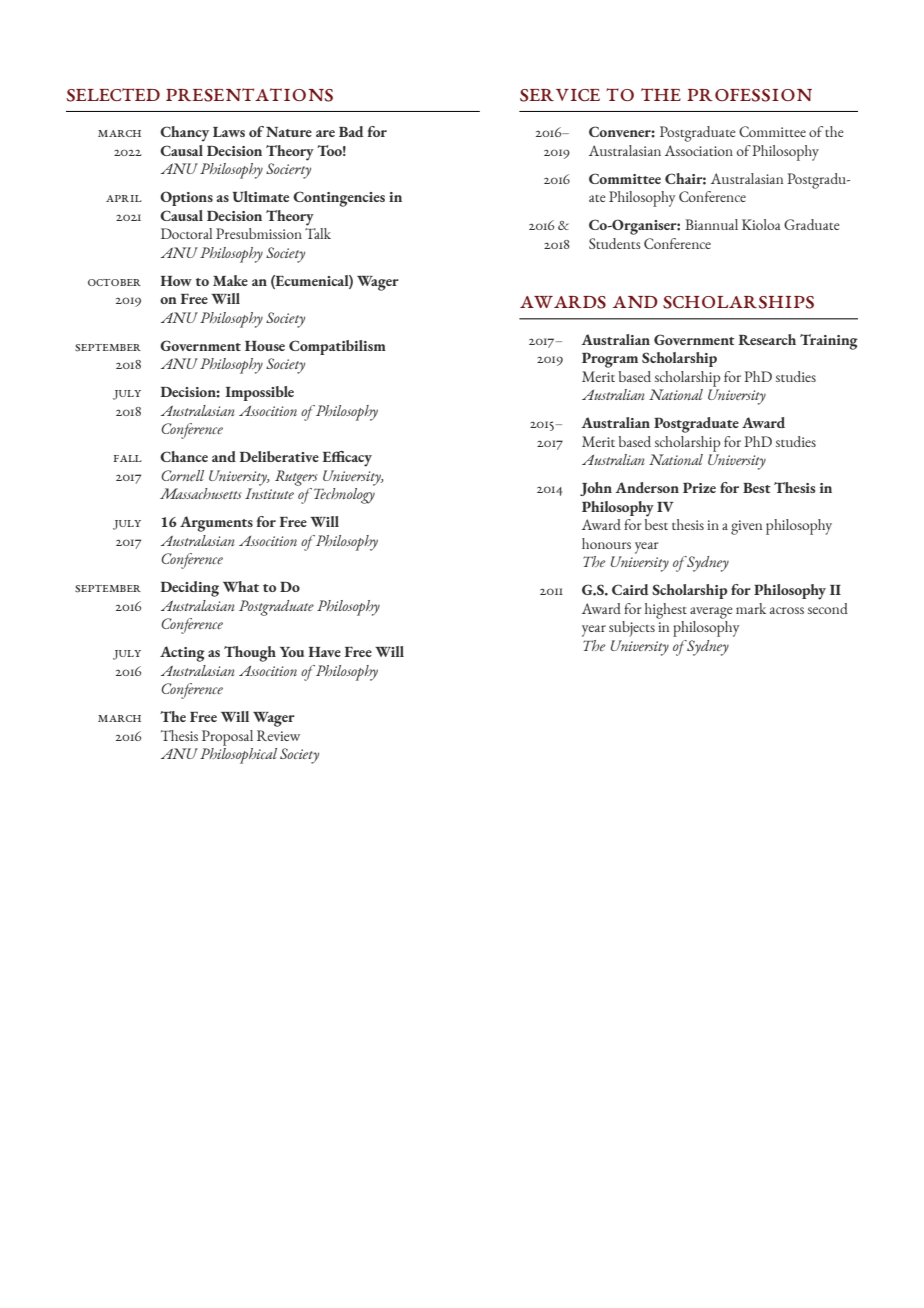 The height and width of the document is (1308, 924). Describe the element at coordinates (278, 735) in the document. I see `Review` at that location.
